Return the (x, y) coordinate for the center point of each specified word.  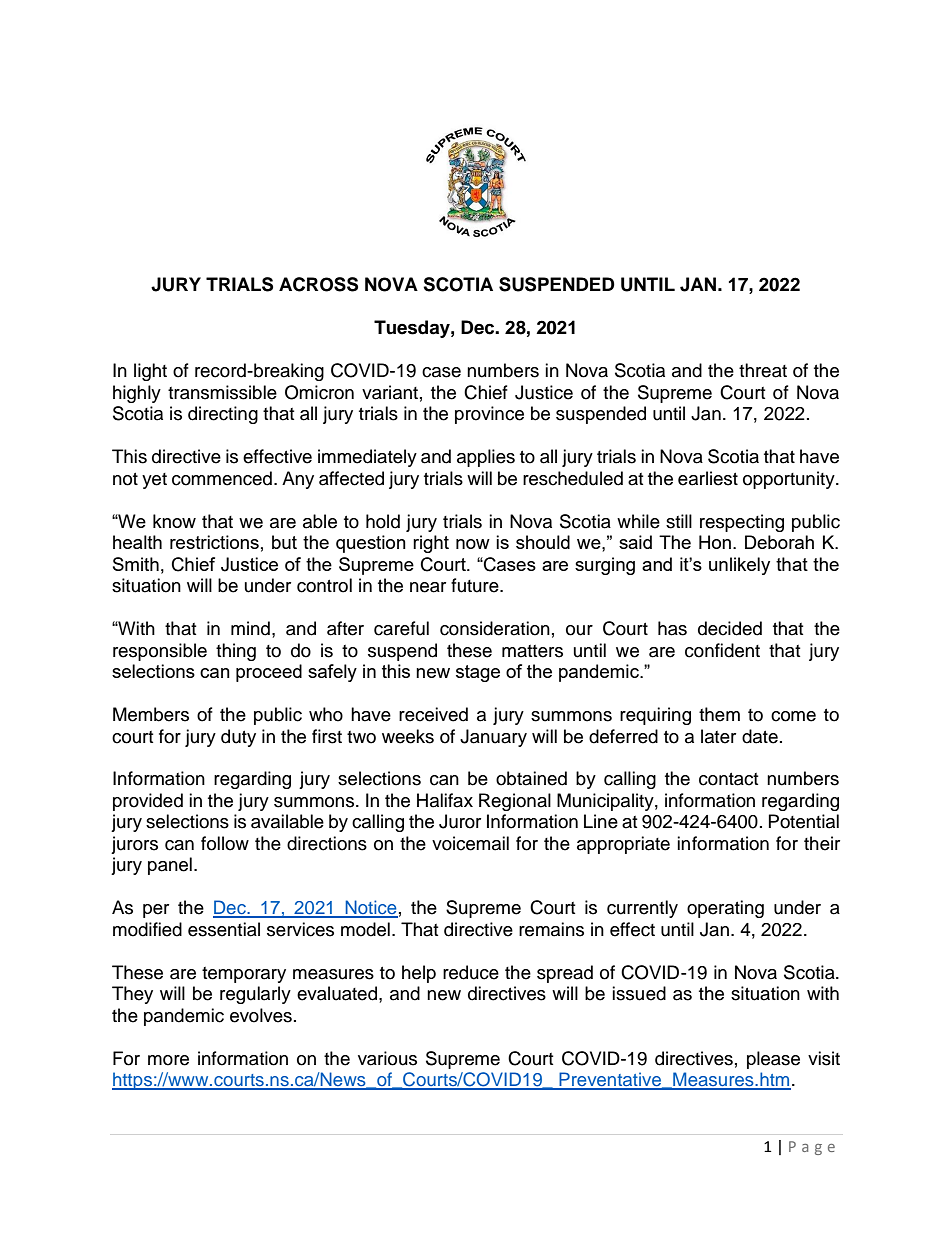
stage (478, 673)
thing (236, 652)
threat (763, 370)
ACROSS (318, 284)
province (489, 415)
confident (722, 650)
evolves (261, 1015)
